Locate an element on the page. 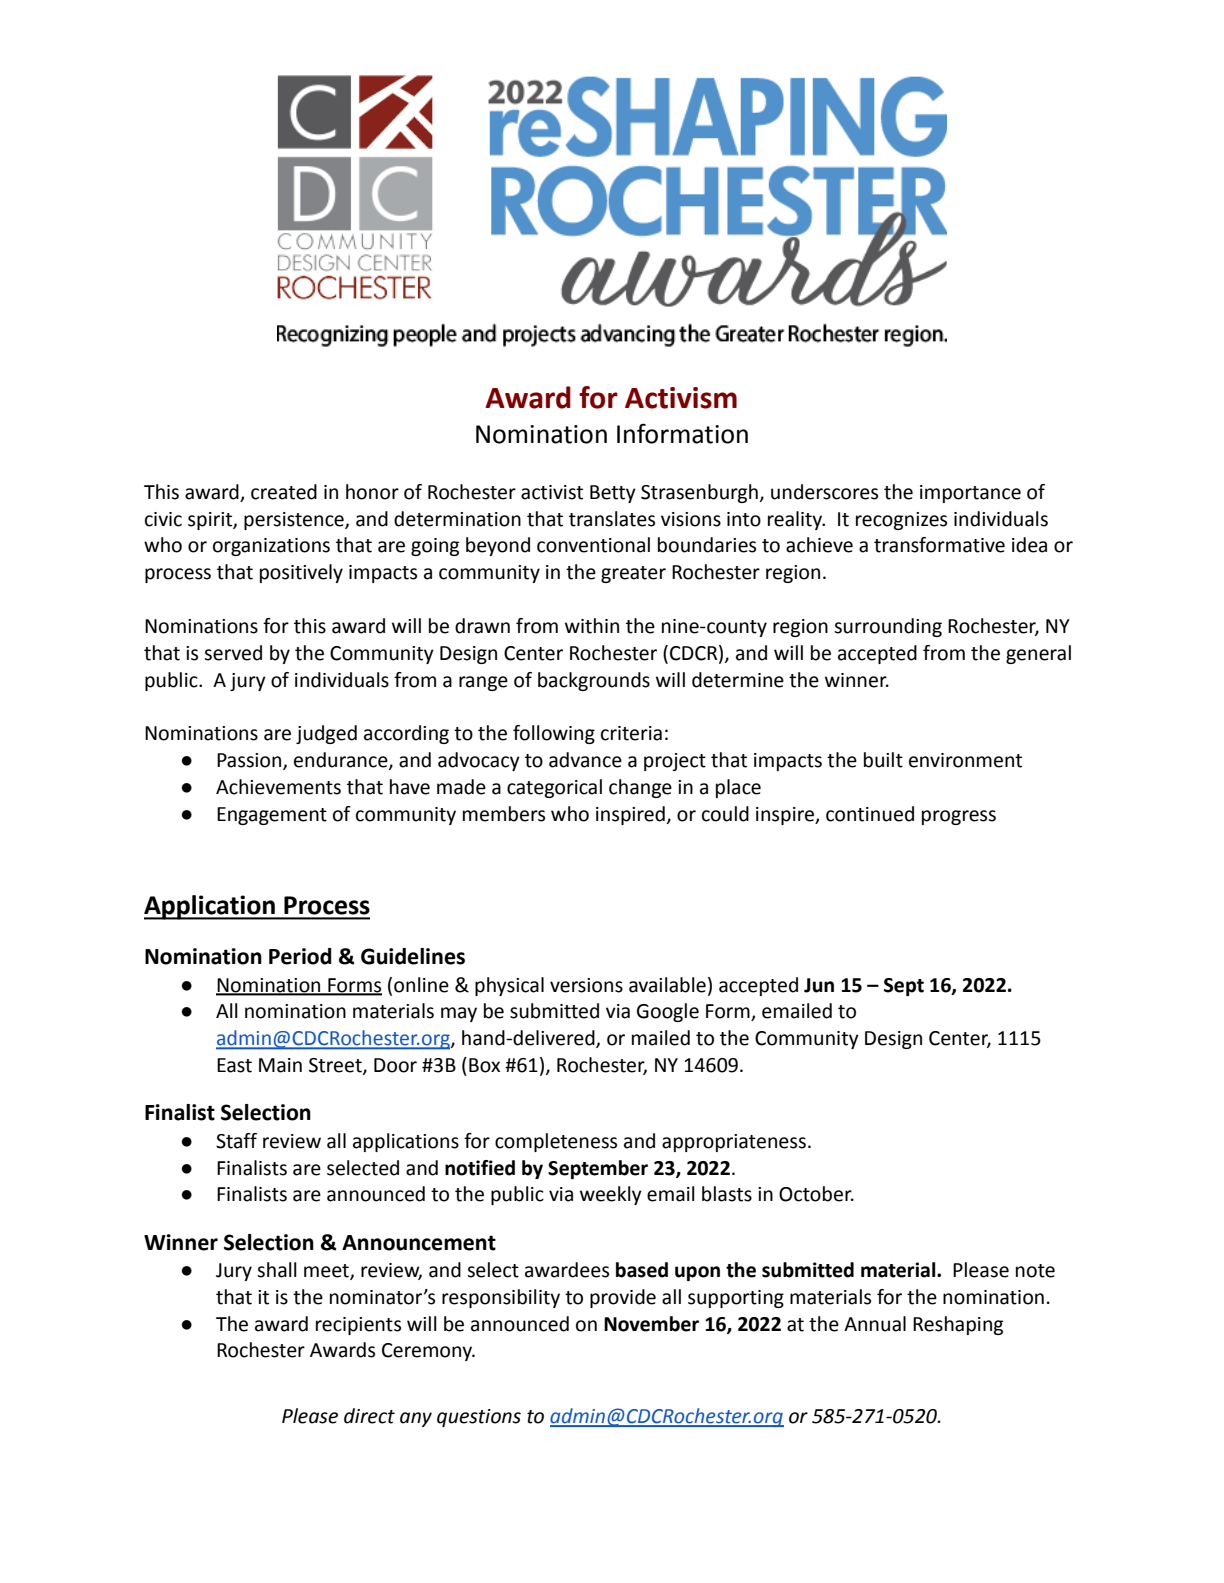 The image size is (1224, 1583). Reshaping is located at coordinates (958, 1325).
